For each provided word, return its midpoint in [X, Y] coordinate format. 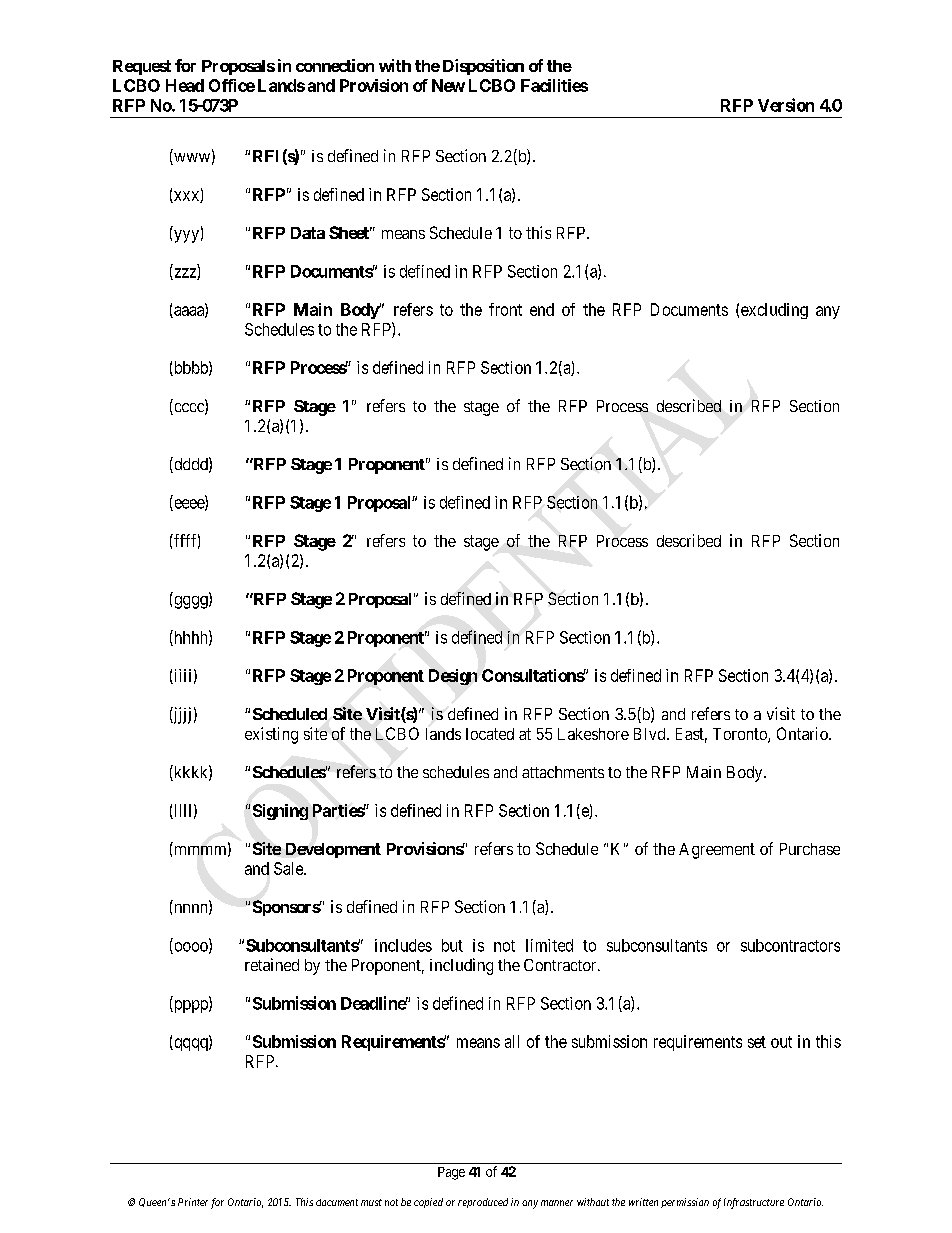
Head [185, 85]
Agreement [717, 851]
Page [451, 1173]
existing [271, 735]
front [505, 309]
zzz [185, 274]
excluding [774, 311]
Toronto [741, 735]
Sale [289, 868]
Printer [193, 1202]
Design [453, 677]
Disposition [483, 67]
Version [786, 105]
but [452, 945]
